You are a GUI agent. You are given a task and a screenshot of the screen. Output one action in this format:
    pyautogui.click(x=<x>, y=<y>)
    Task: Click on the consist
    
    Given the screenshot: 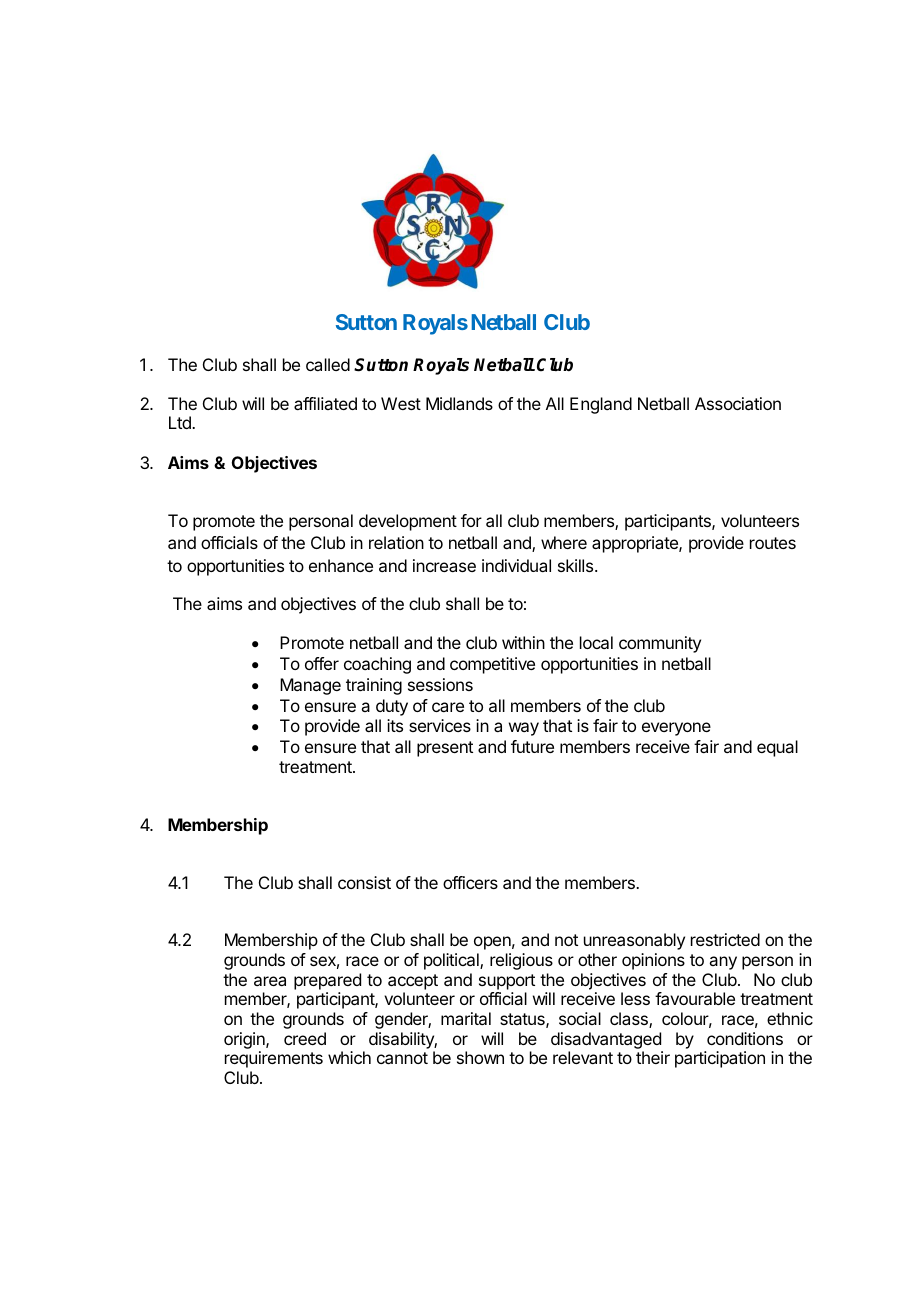 What is the action you would take?
    pyautogui.click(x=364, y=882)
